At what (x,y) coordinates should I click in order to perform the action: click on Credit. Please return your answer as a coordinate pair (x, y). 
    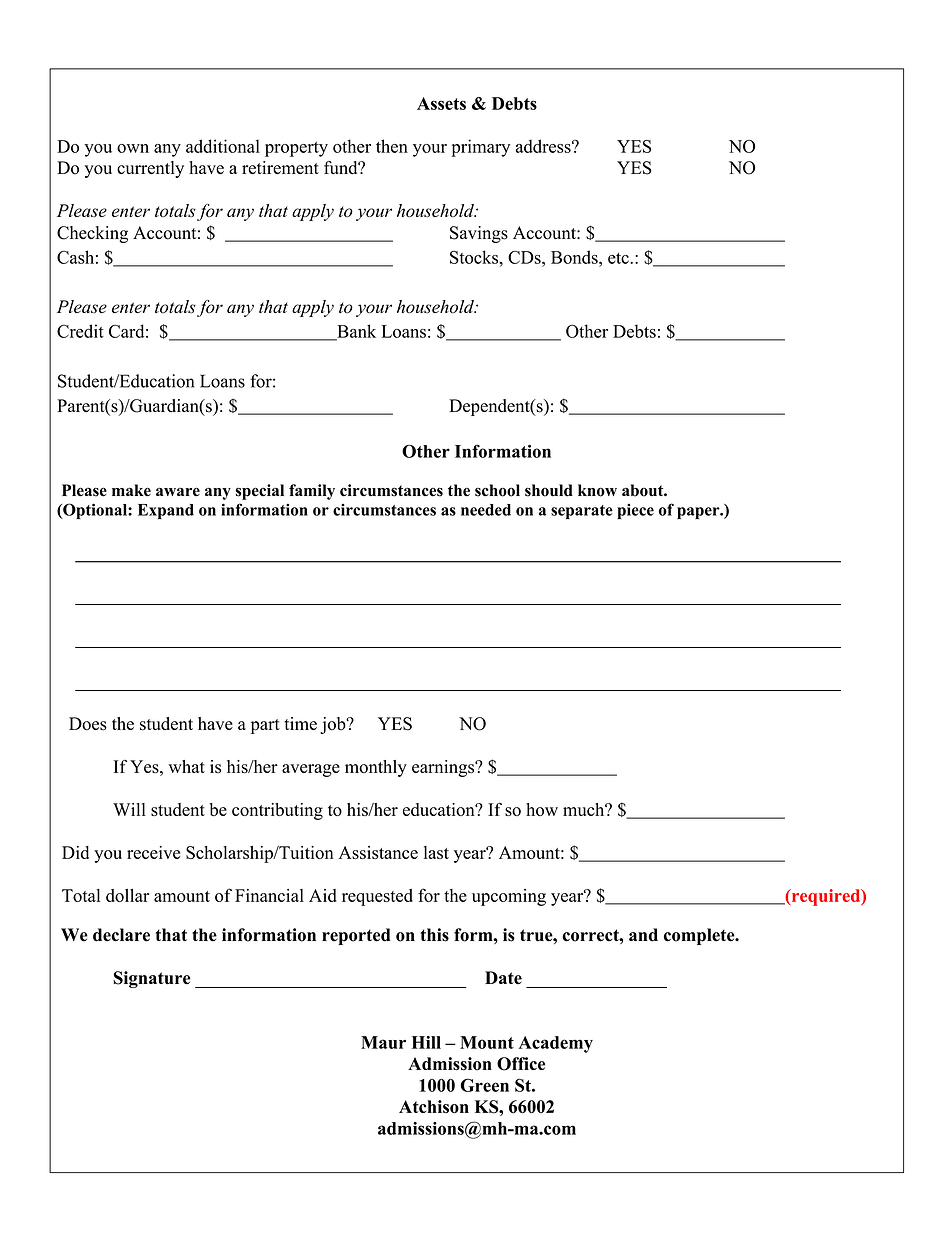
    Looking at the image, I should click on (80, 331).
